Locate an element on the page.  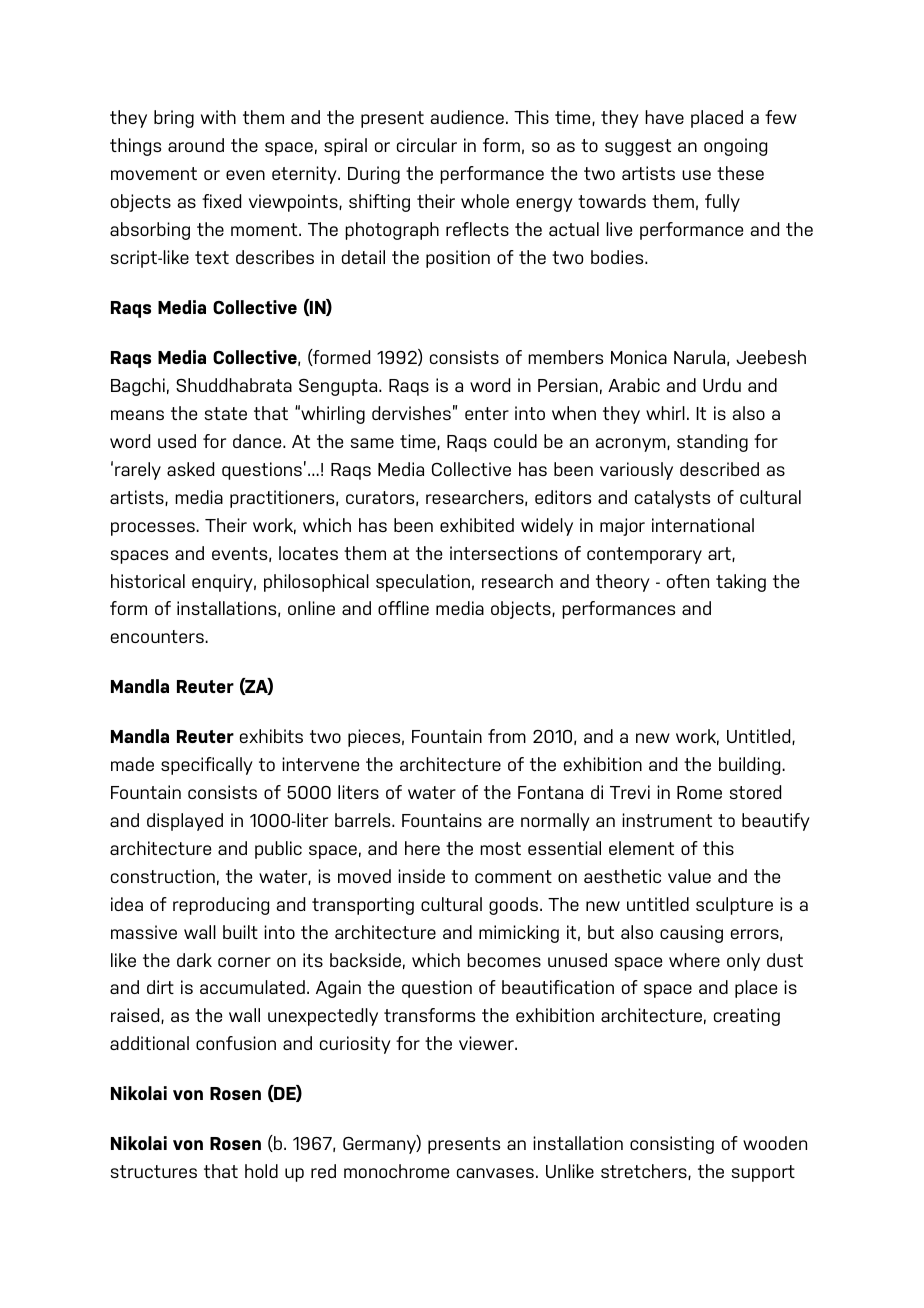
curiosity is located at coordinates (355, 1045).
